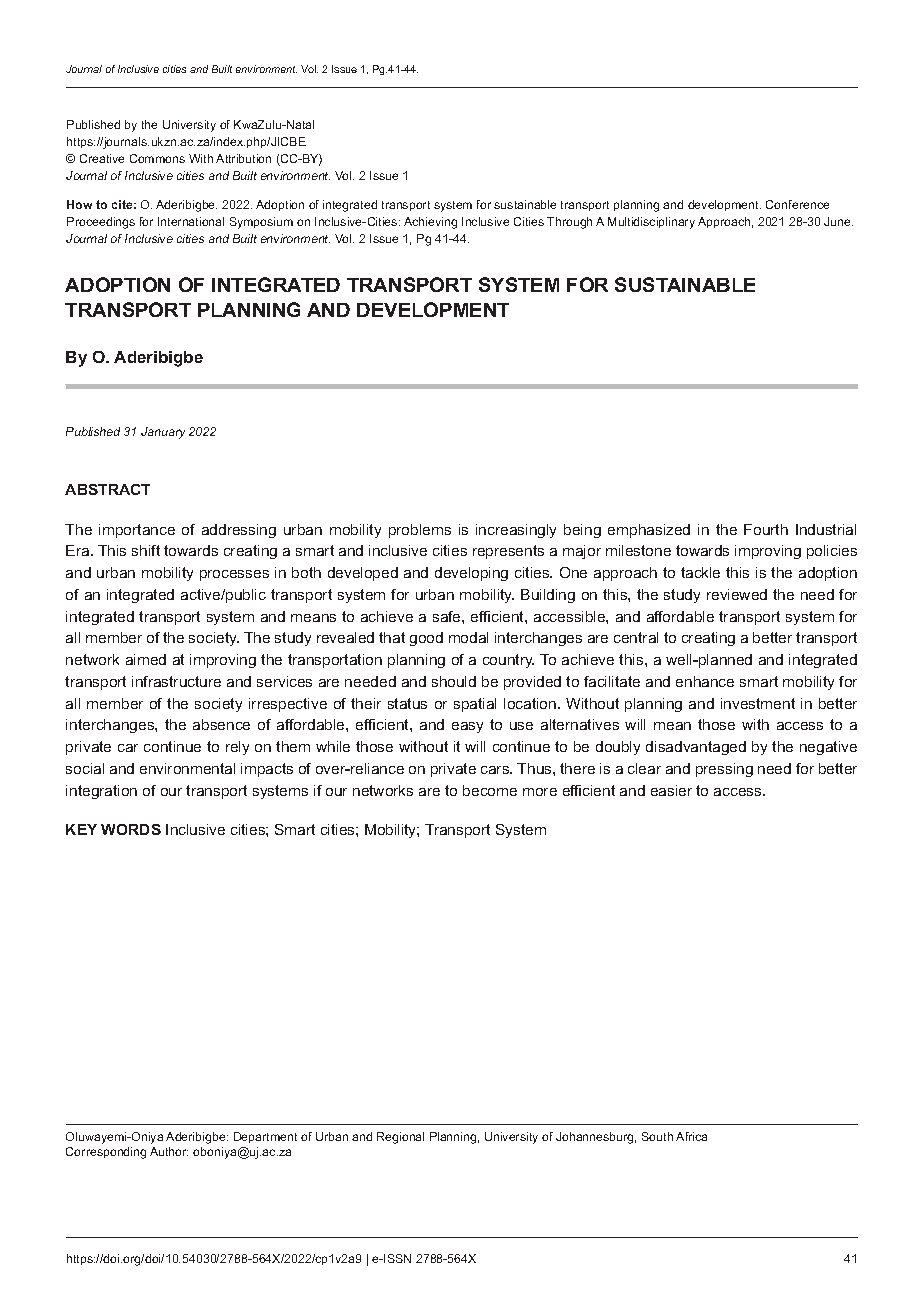 The height and width of the document is (1308, 924). What do you see at coordinates (691, 1136) in the document?
I see `Africa` at bounding box center [691, 1136].
